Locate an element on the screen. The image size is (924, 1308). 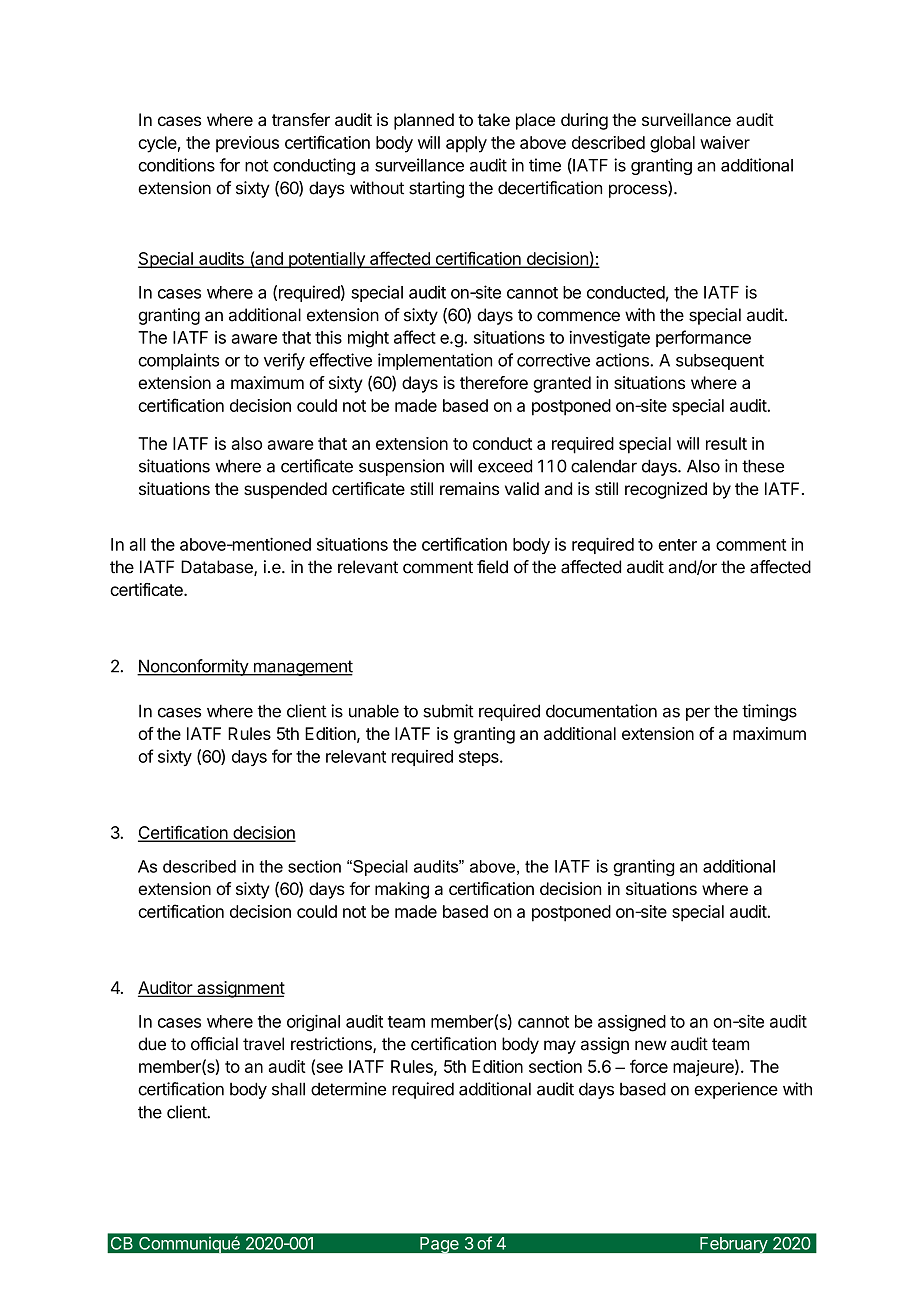
global is located at coordinates (672, 144).
